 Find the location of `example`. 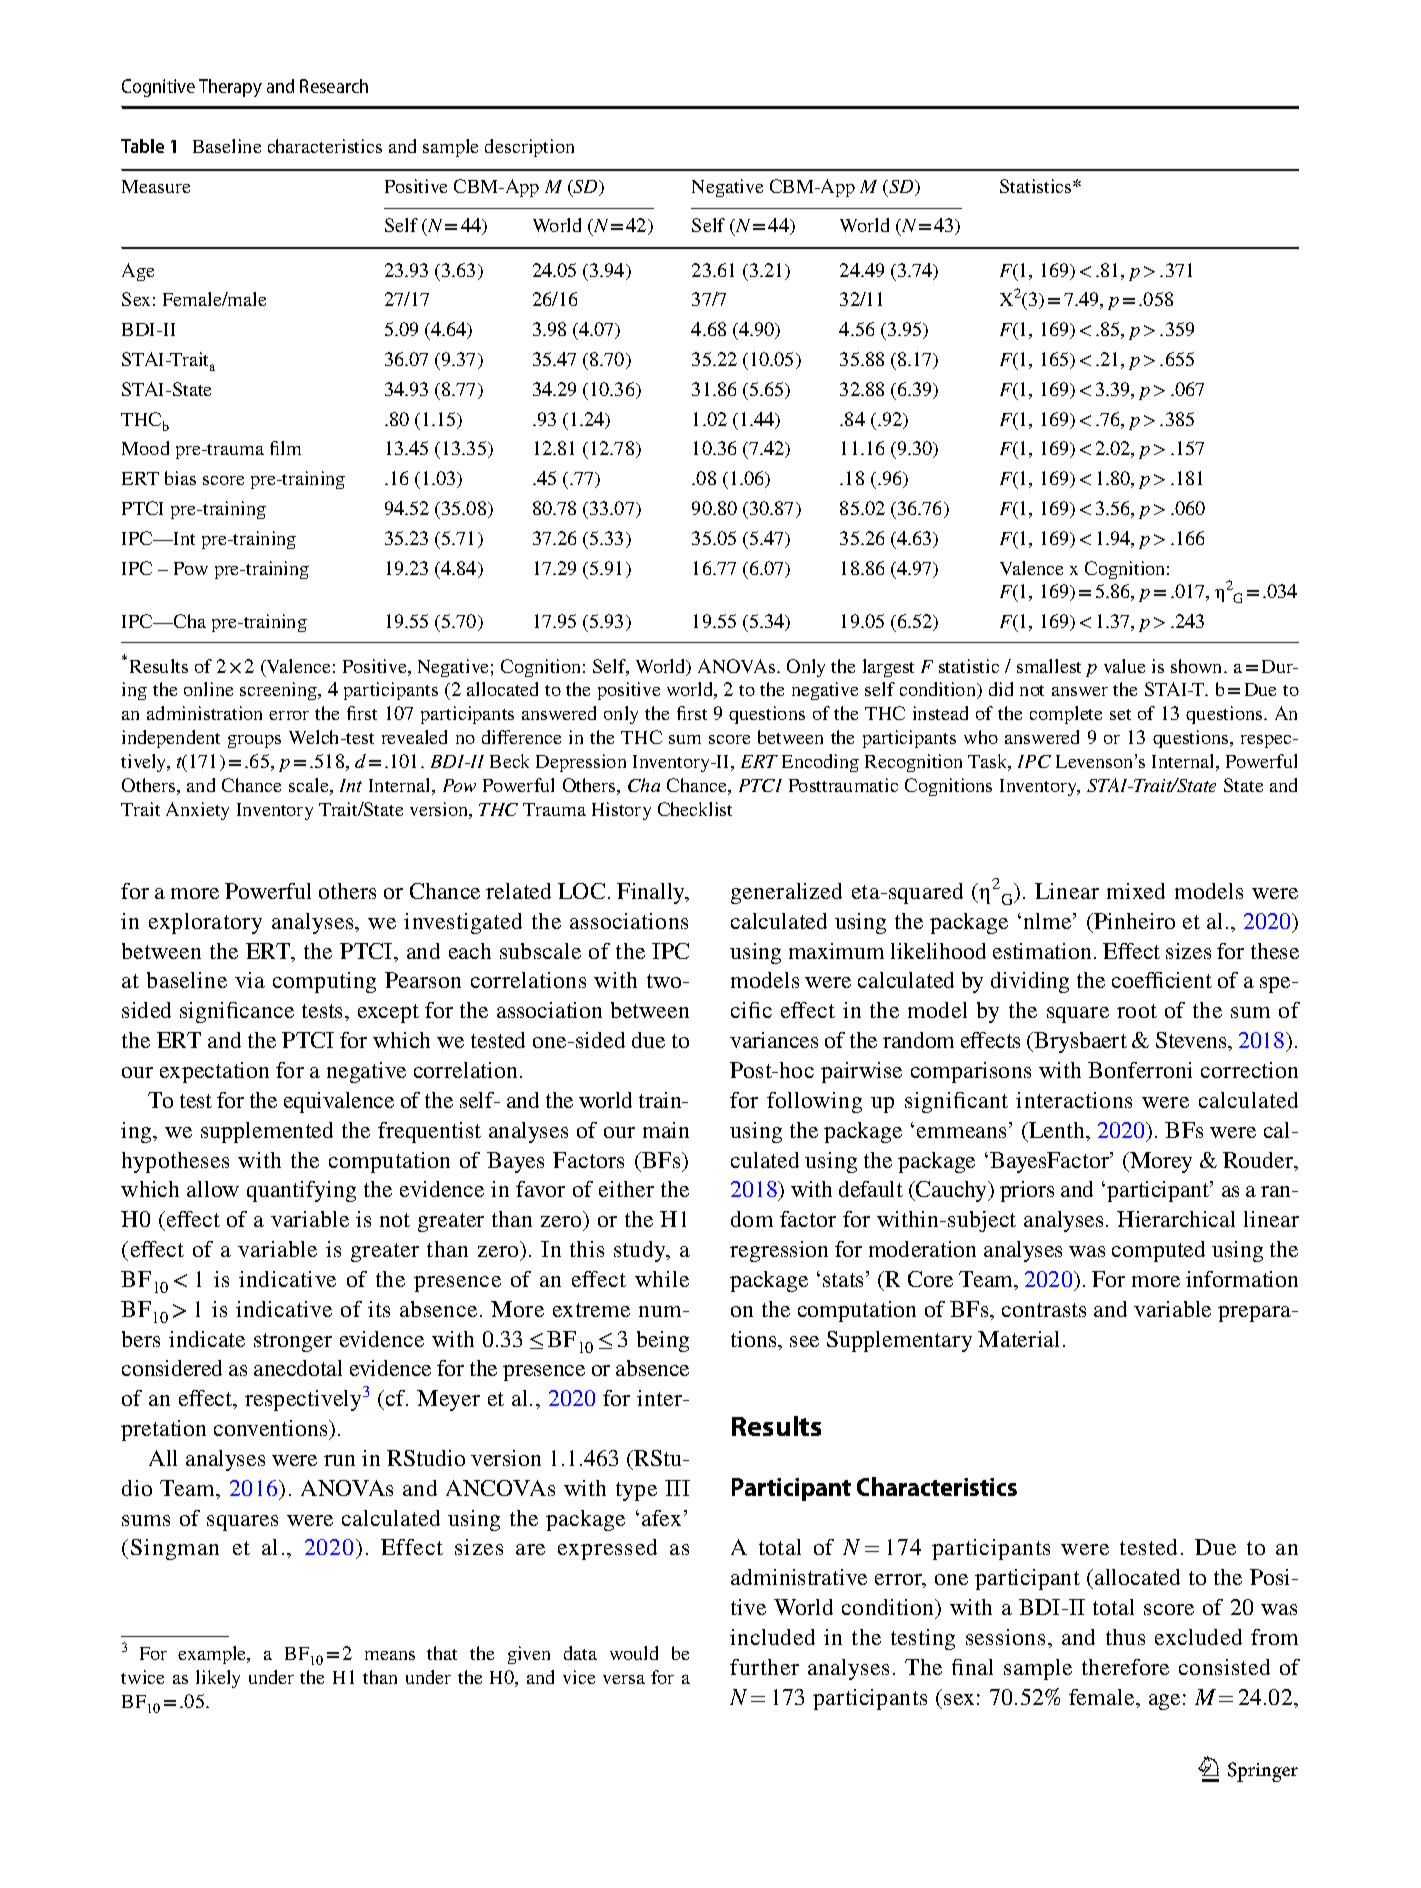

example is located at coordinates (213, 1655).
